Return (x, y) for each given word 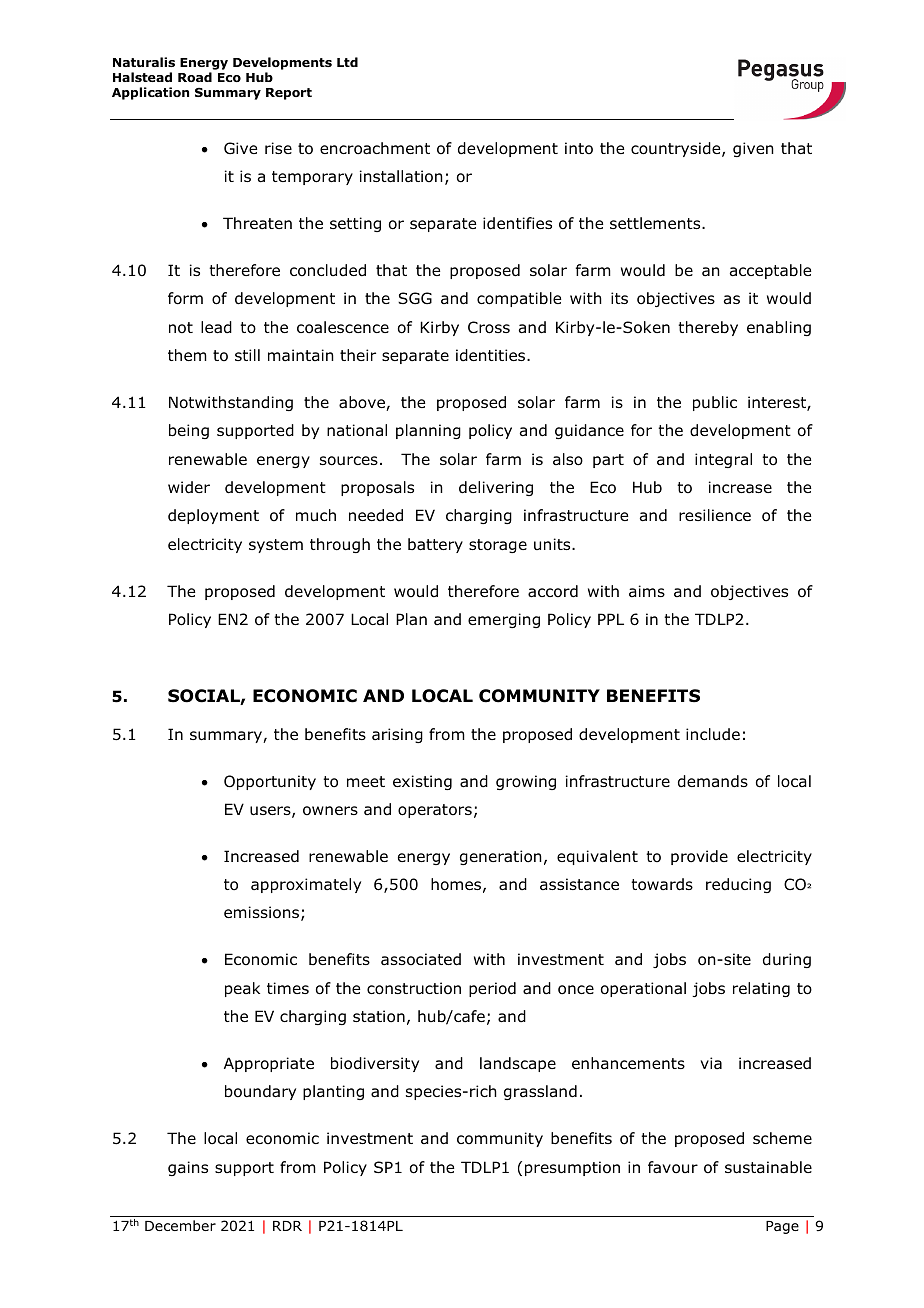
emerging (504, 620)
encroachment (375, 148)
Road (195, 77)
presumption (572, 1168)
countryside (677, 149)
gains (188, 1168)
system (276, 546)
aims (647, 591)
